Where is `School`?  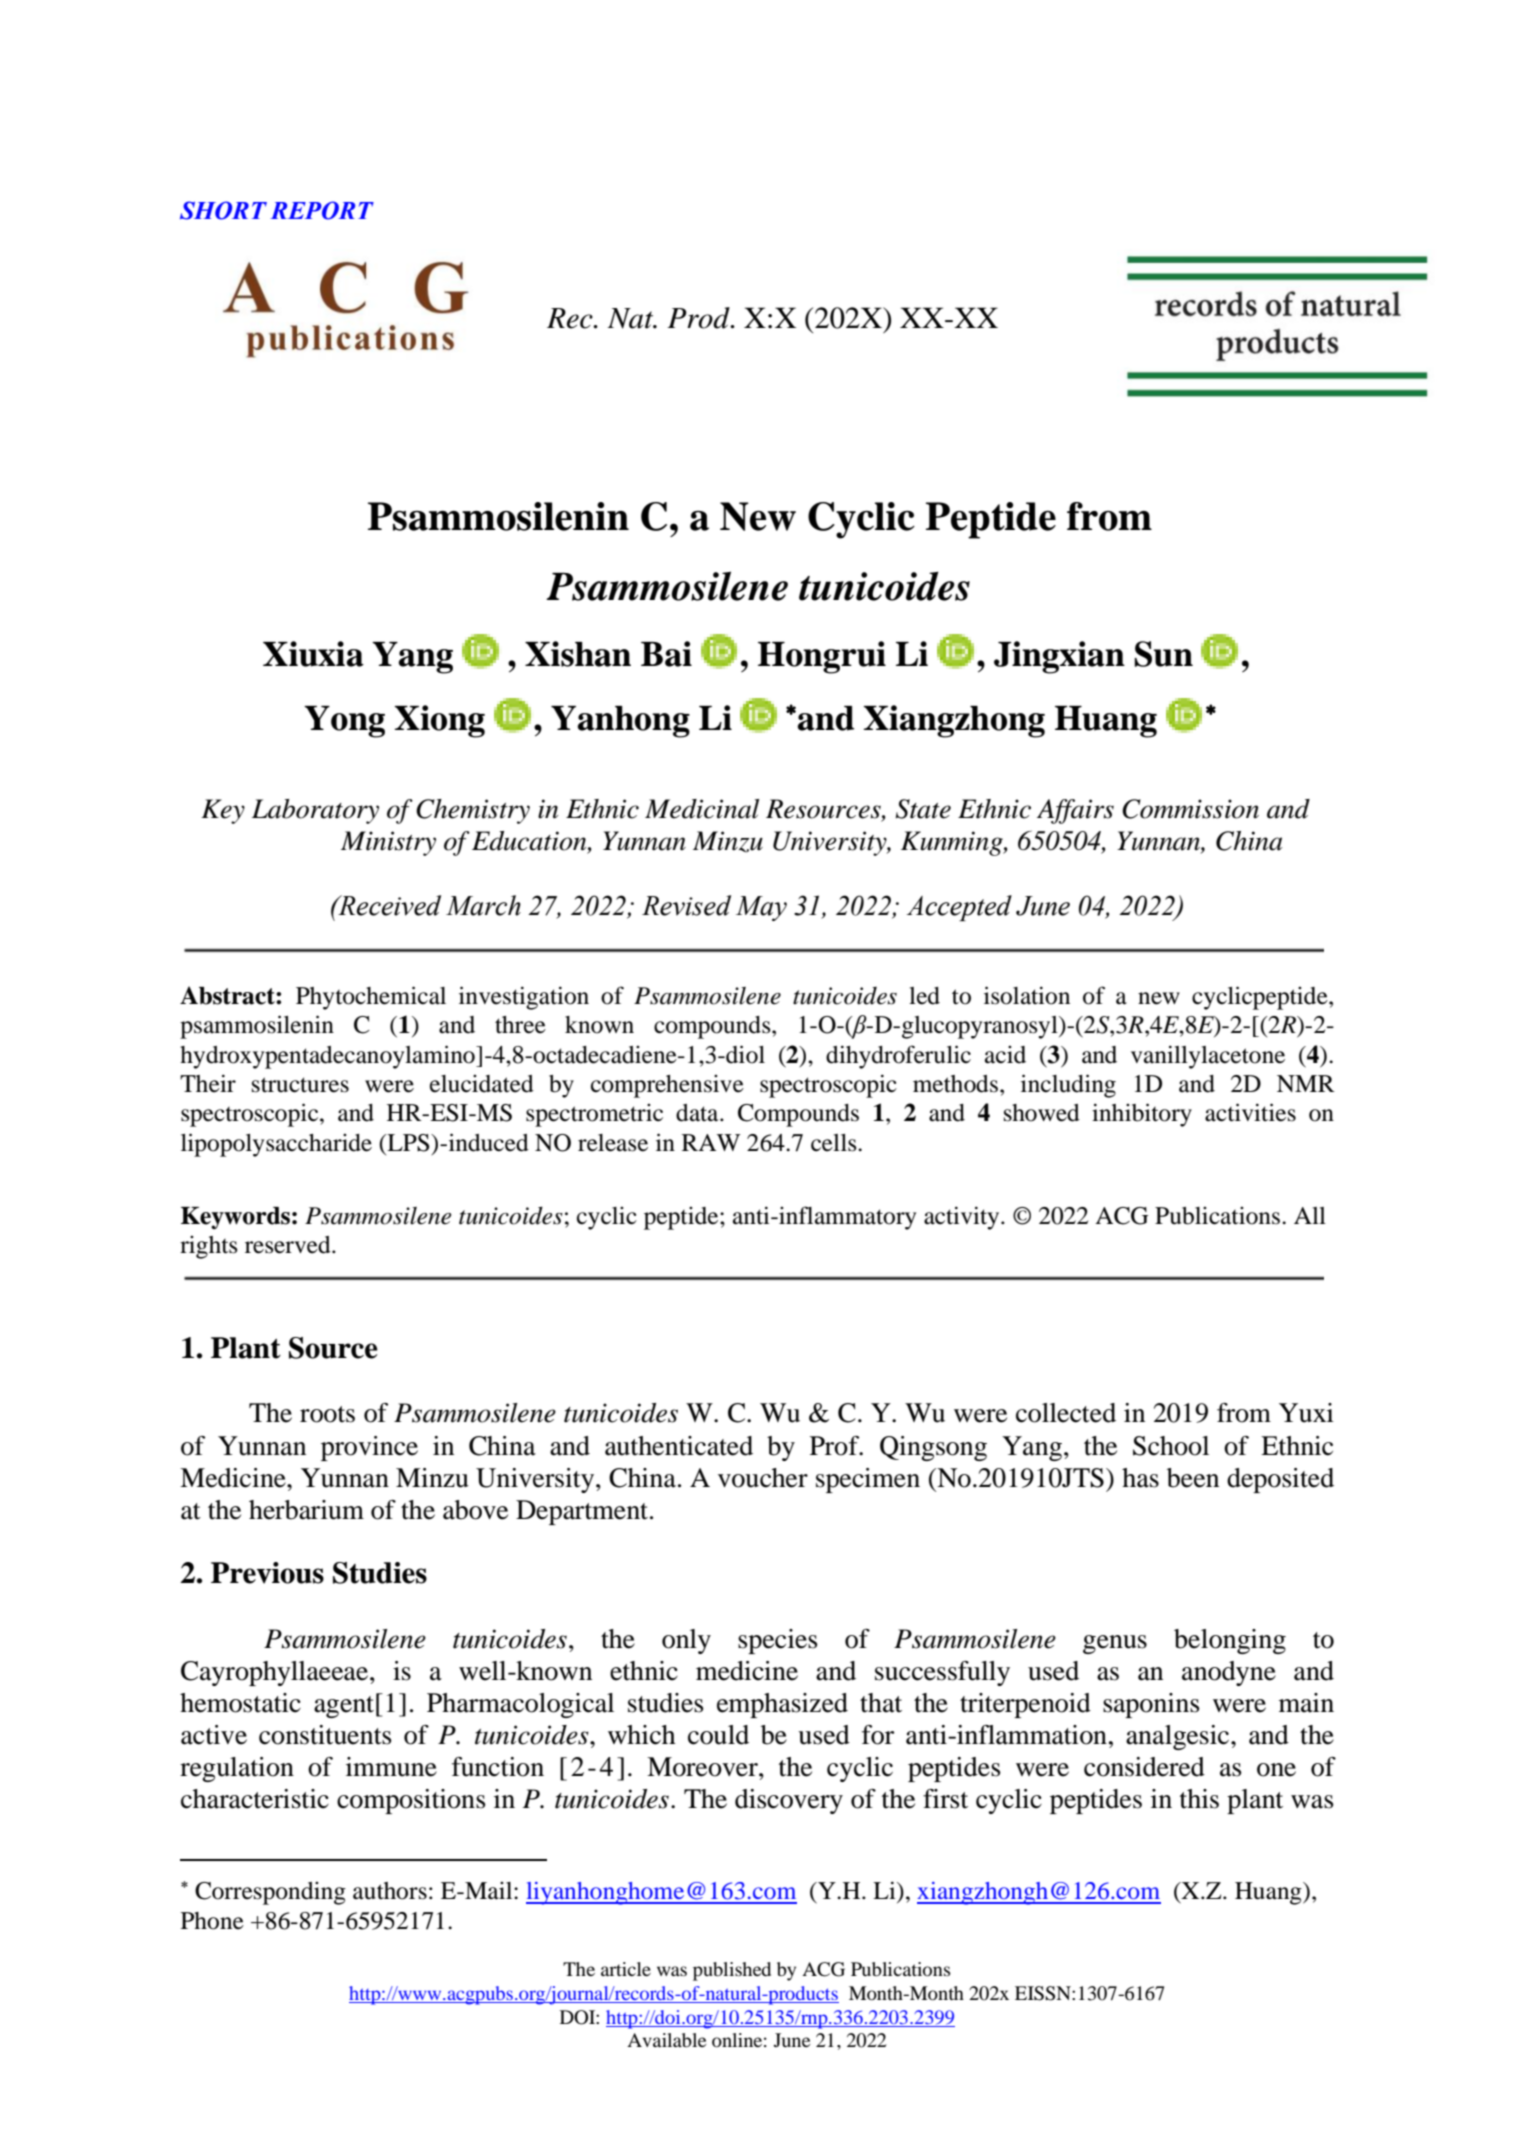
School is located at coordinates (1171, 1446).
